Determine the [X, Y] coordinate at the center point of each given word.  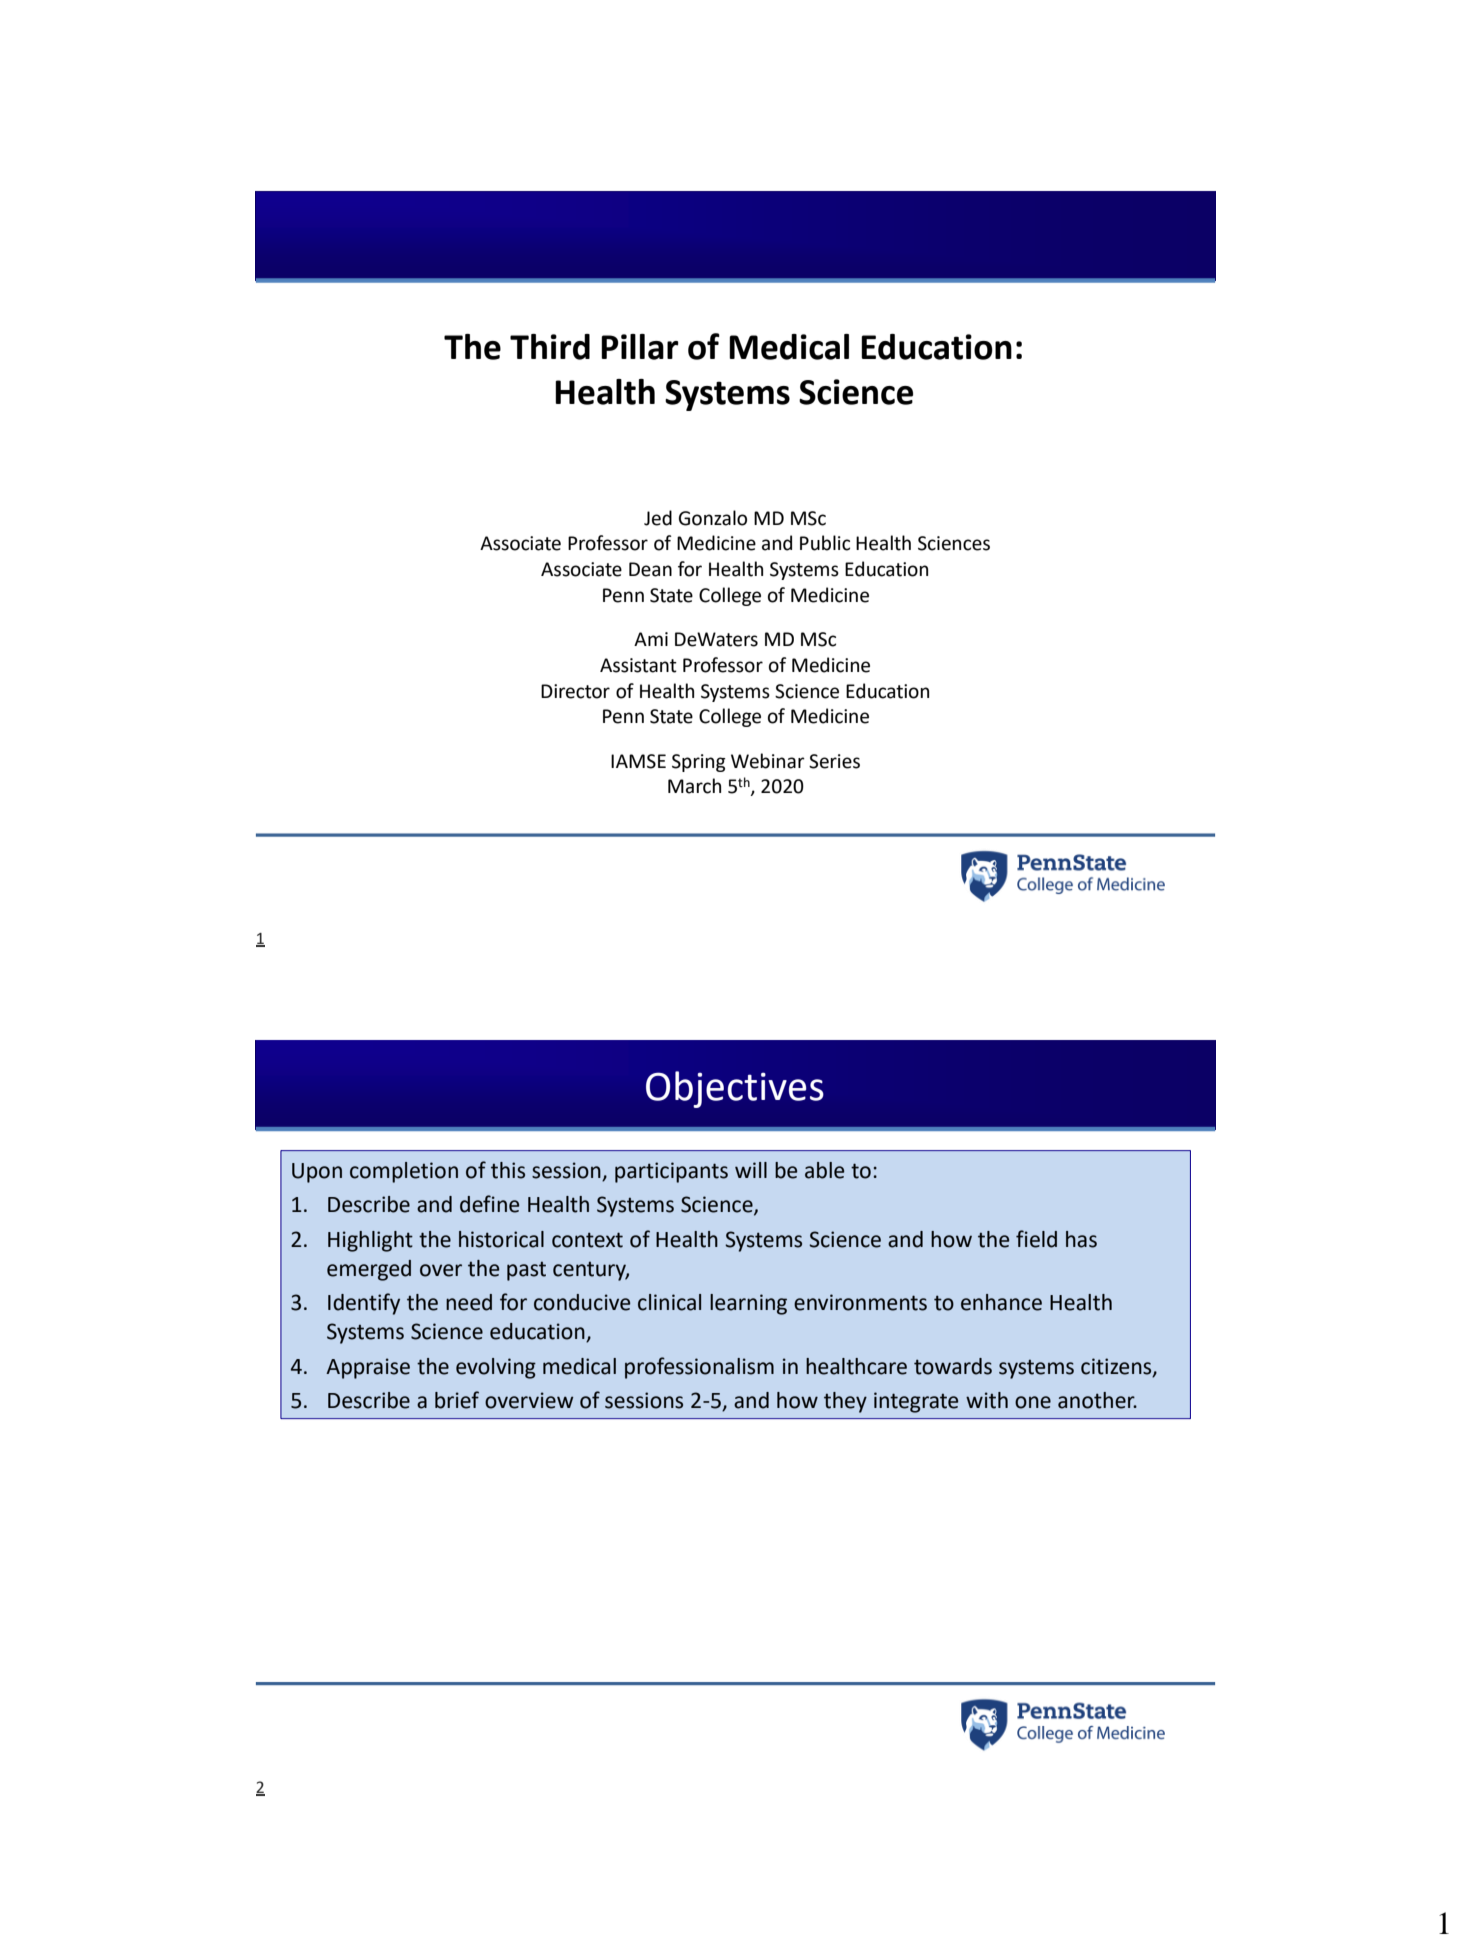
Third [550, 347]
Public [825, 543]
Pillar [640, 347]
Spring [699, 763]
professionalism [699, 1368]
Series [834, 761]
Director [575, 691]
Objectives [735, 1089]
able [824, 1170]
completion [404, 1172]
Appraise [368, 1368]
